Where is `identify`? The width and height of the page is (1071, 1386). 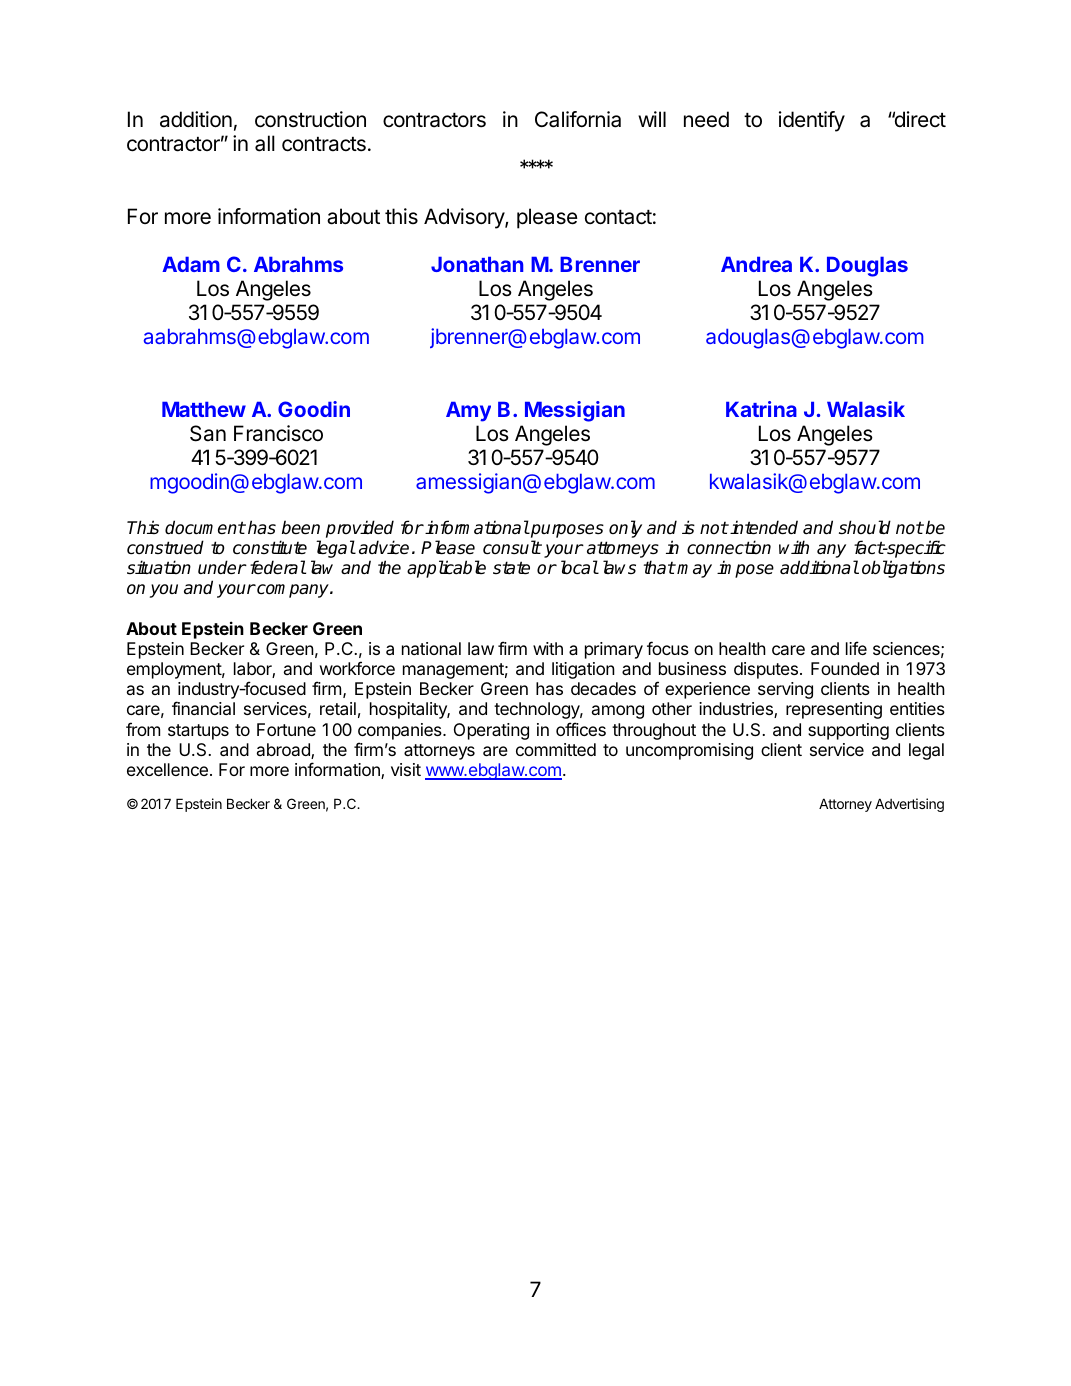
identify is located at coordinates (812, 121).
